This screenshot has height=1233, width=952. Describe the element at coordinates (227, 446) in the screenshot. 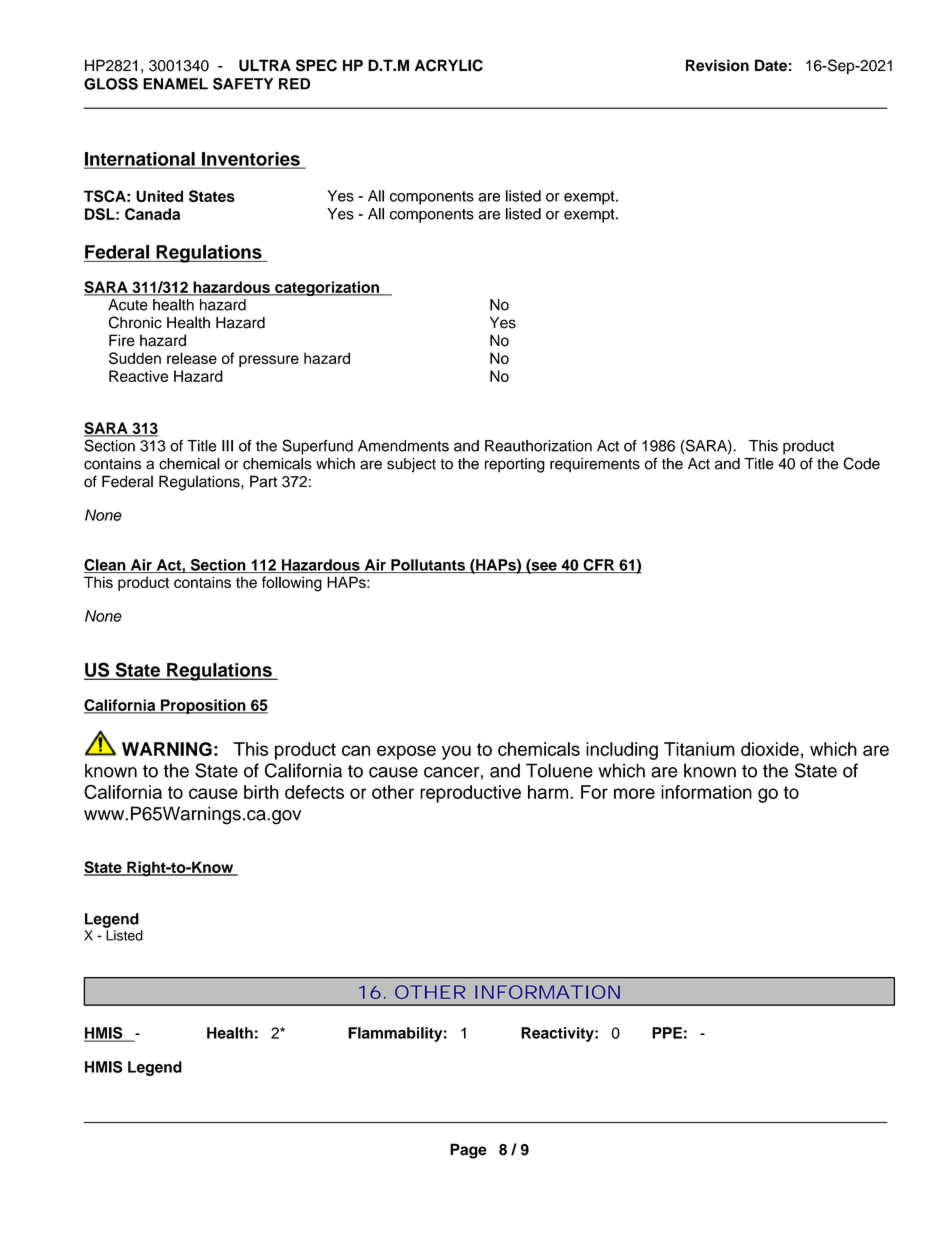

I see `III` at that location.
